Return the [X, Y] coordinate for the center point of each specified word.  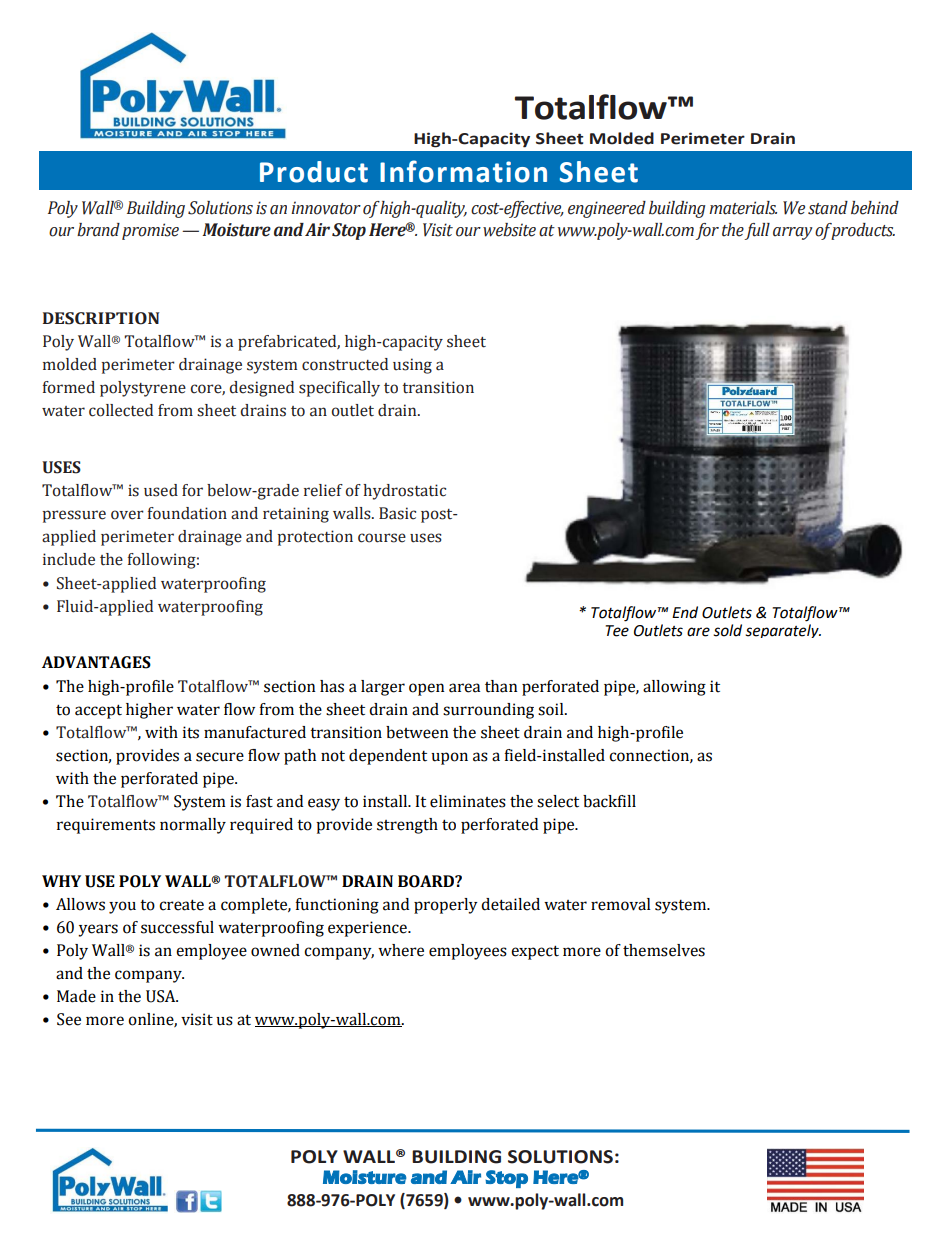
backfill [609, 801]
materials [743, 208]
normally [193, 826]
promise [150, 231]
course [382, 538]
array [792, 233]
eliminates [468, 801]
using [412, 366]
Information [463, 171]
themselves [664, 950]
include [69, 559]
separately [783, 631]
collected [121, 410]
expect [535, 952]
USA [162, 996]
